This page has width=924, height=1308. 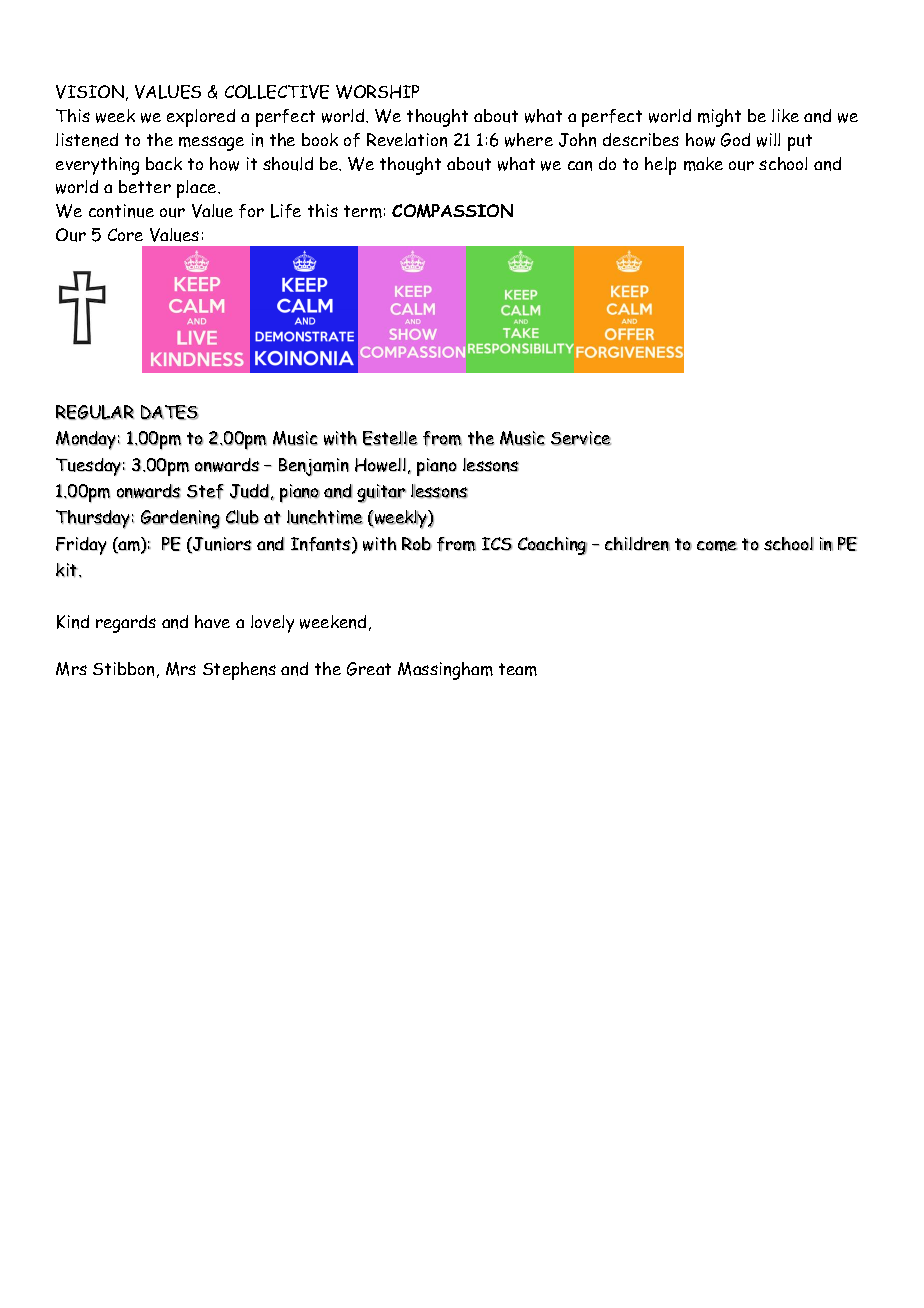 I want to click on Great, so click(x=369, y=669).
